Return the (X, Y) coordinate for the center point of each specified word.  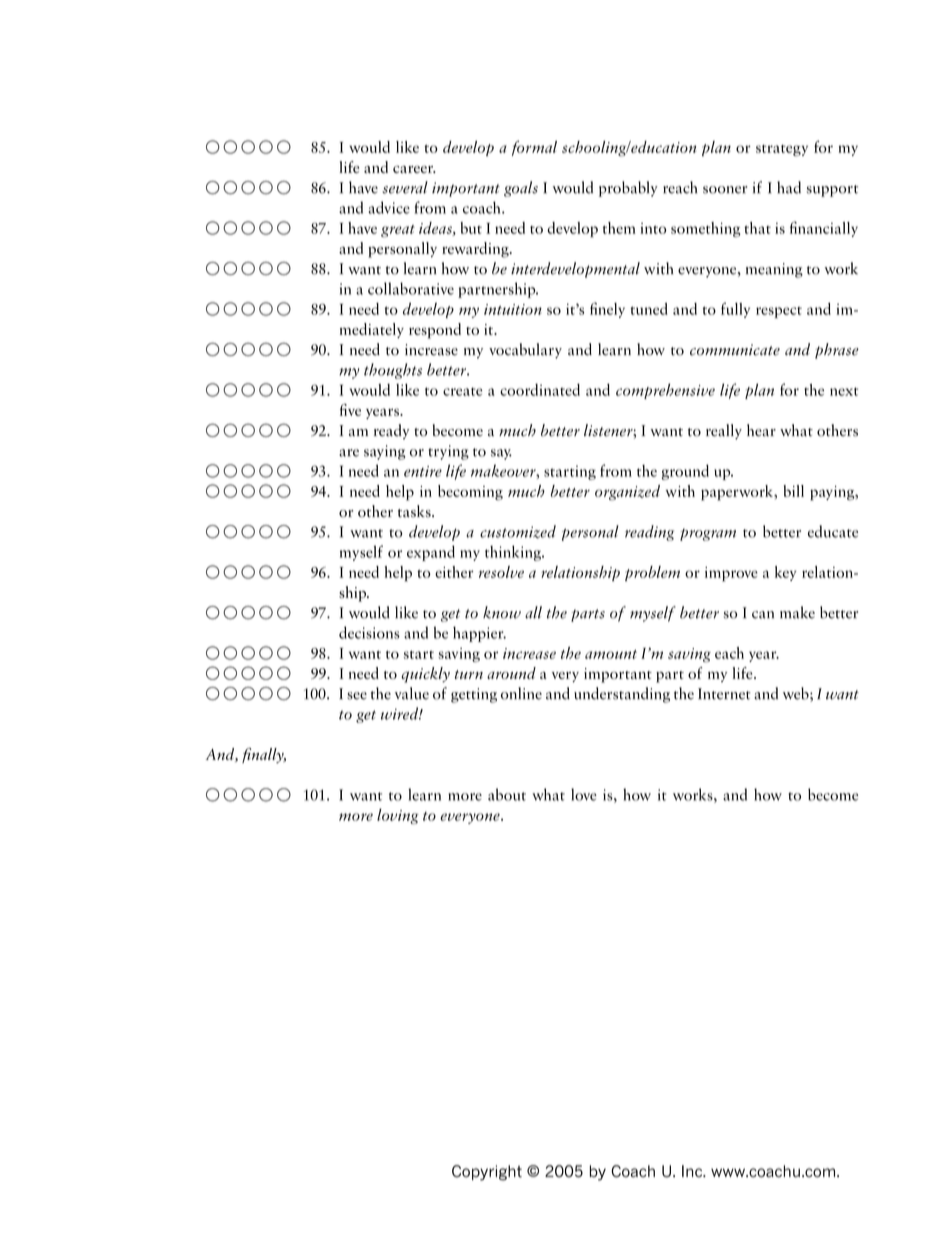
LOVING (398, 816)
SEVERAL (405, 187)
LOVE (584, 794)
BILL (794, 491)
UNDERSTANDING (622, 695)
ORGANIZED (627, 493)
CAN (763, 615)
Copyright (487, 1173)
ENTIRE (423, 471)
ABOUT (507, 794)
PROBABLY (628, 189)
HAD (789, 187)
